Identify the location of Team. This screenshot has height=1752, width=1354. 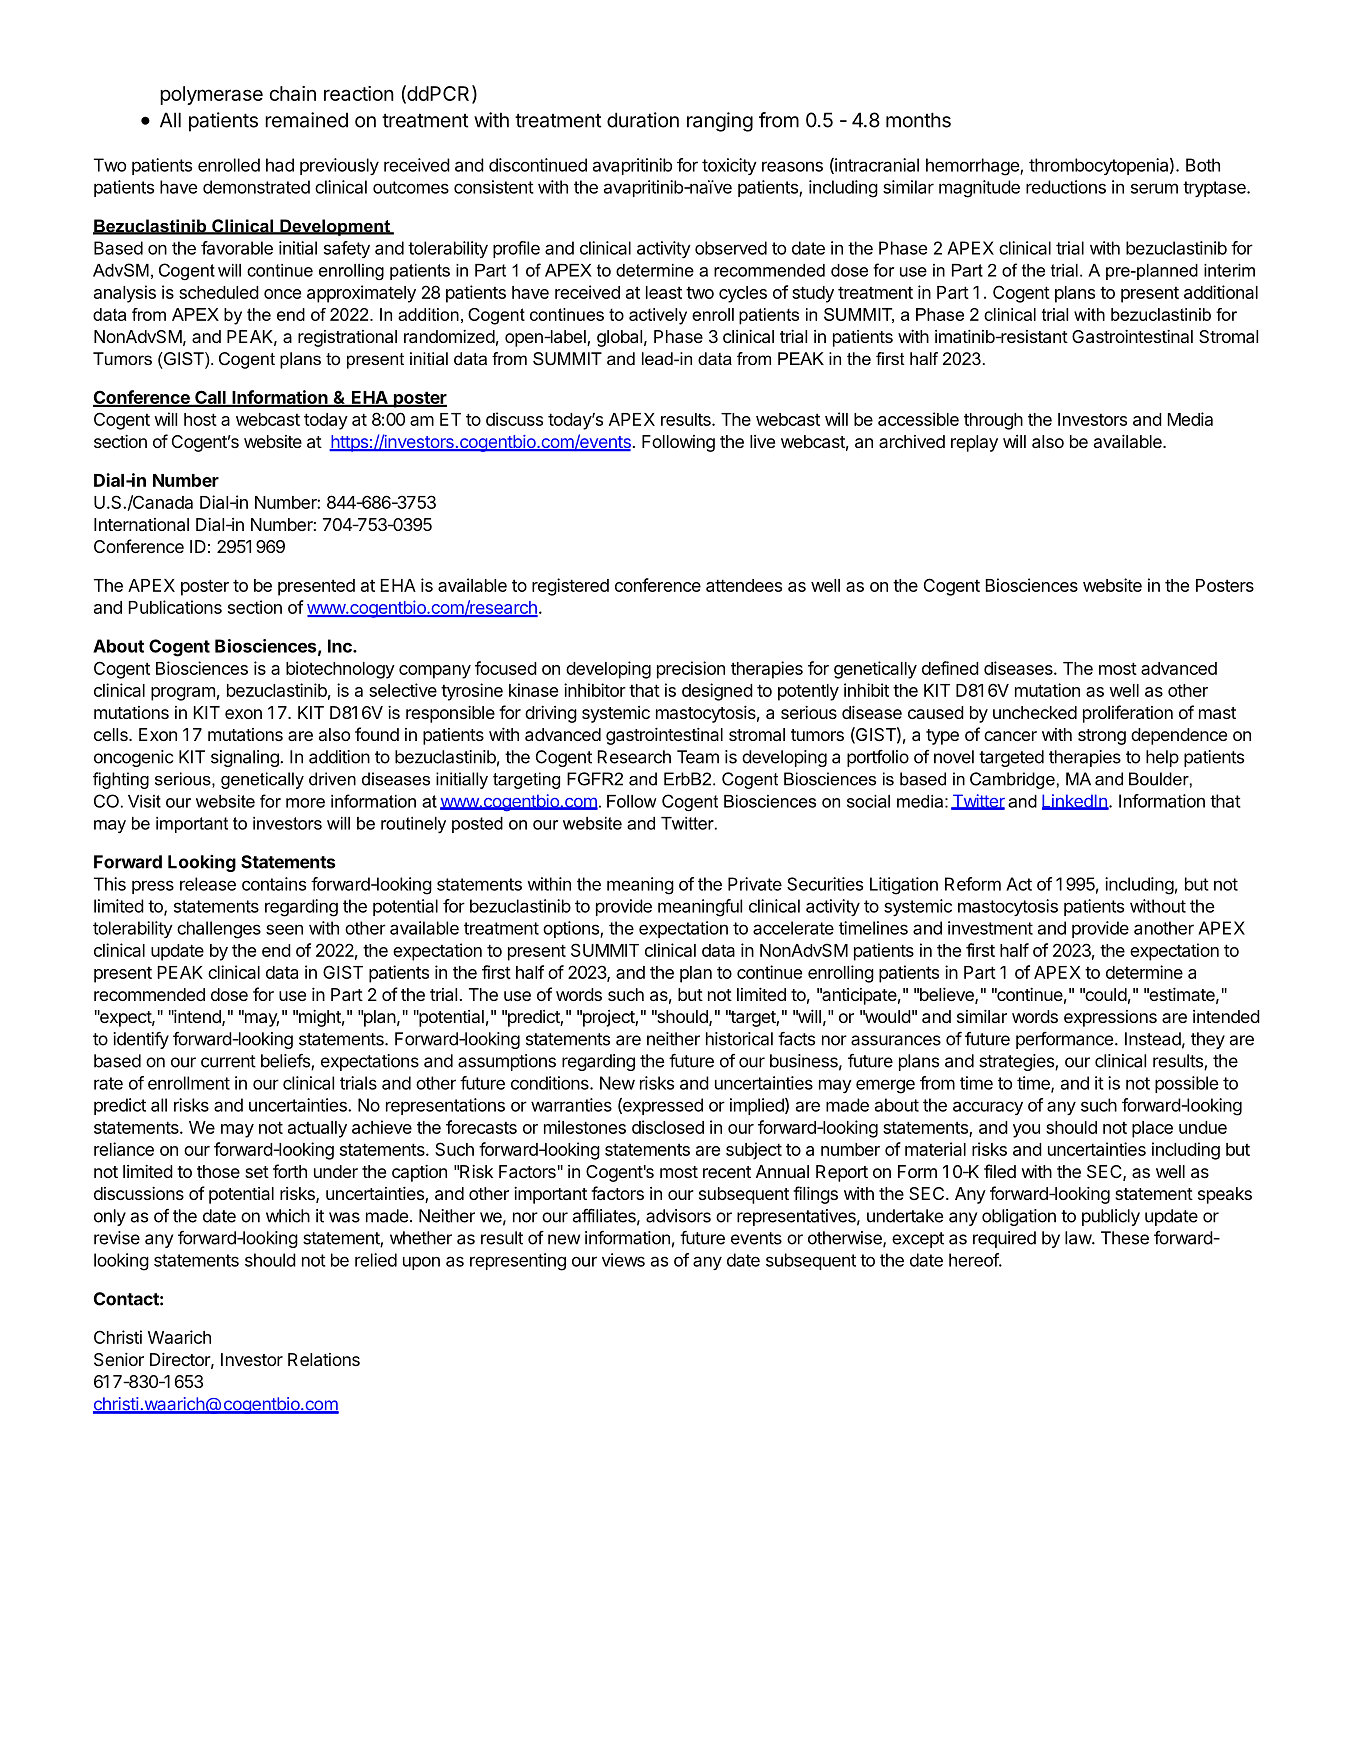
(698, 757).
